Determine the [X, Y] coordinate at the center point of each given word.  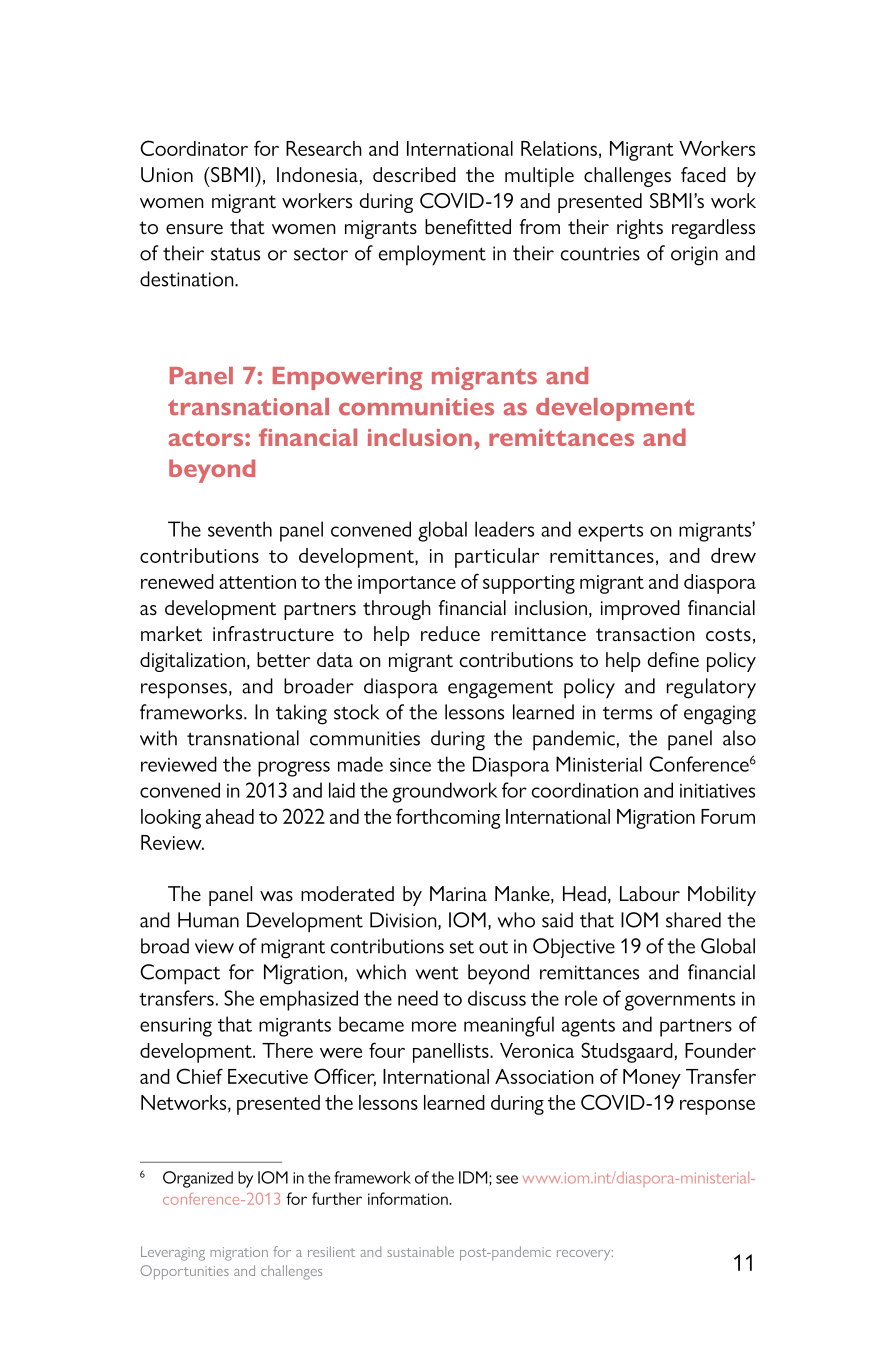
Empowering [348, 378]
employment [432, 255]
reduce [450, 633]
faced [703, 174]
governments [680, 1002]
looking [171, 819]
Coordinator [194, 148]
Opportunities [184, 1272]
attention [257, 582]
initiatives [717, 791]
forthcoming [448, 818]
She [239, 998]
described [414, 175]
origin [694, 256]
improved [640, 610]
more [434, 1026]
